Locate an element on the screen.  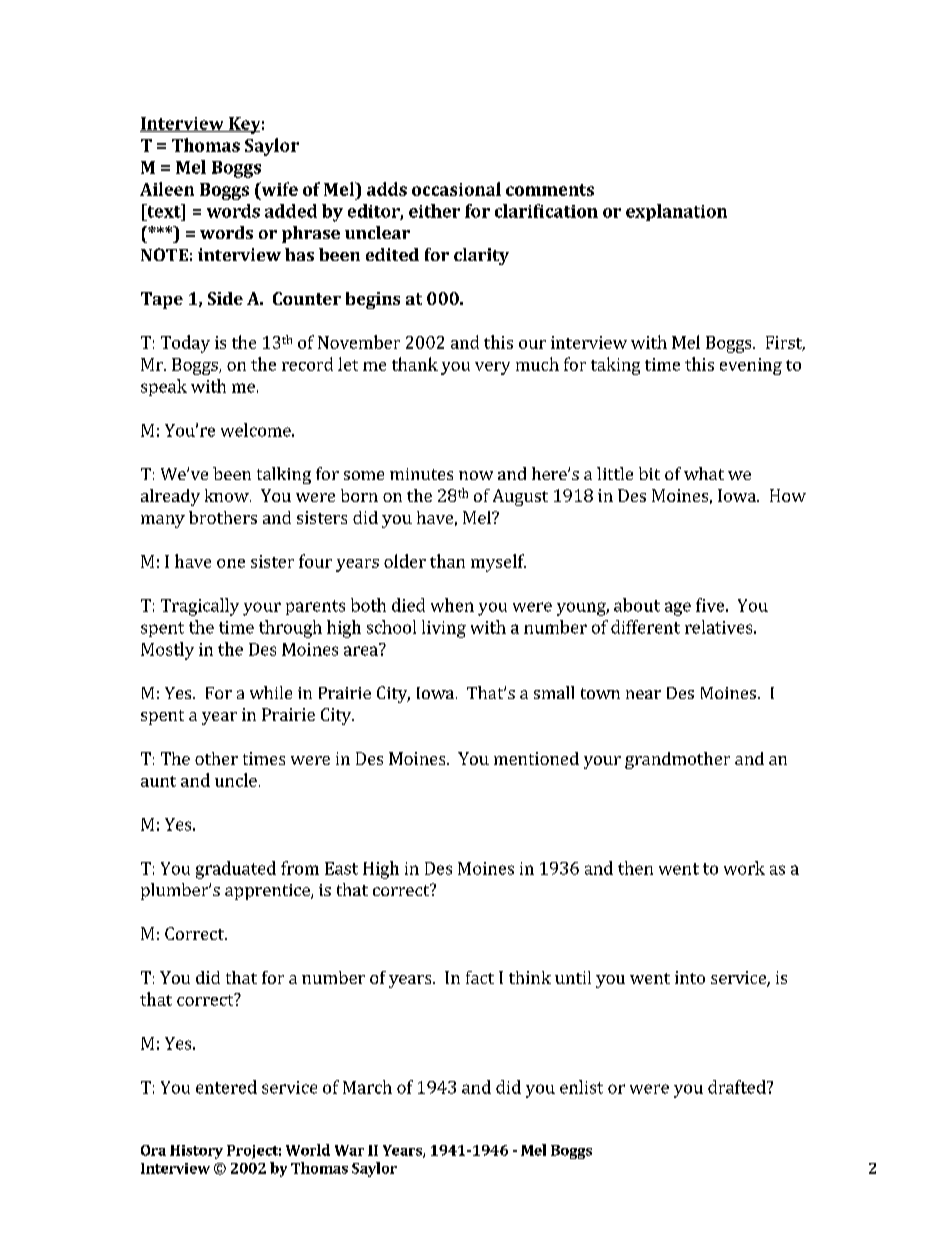
explanation is located at coordinates (676, 212).
